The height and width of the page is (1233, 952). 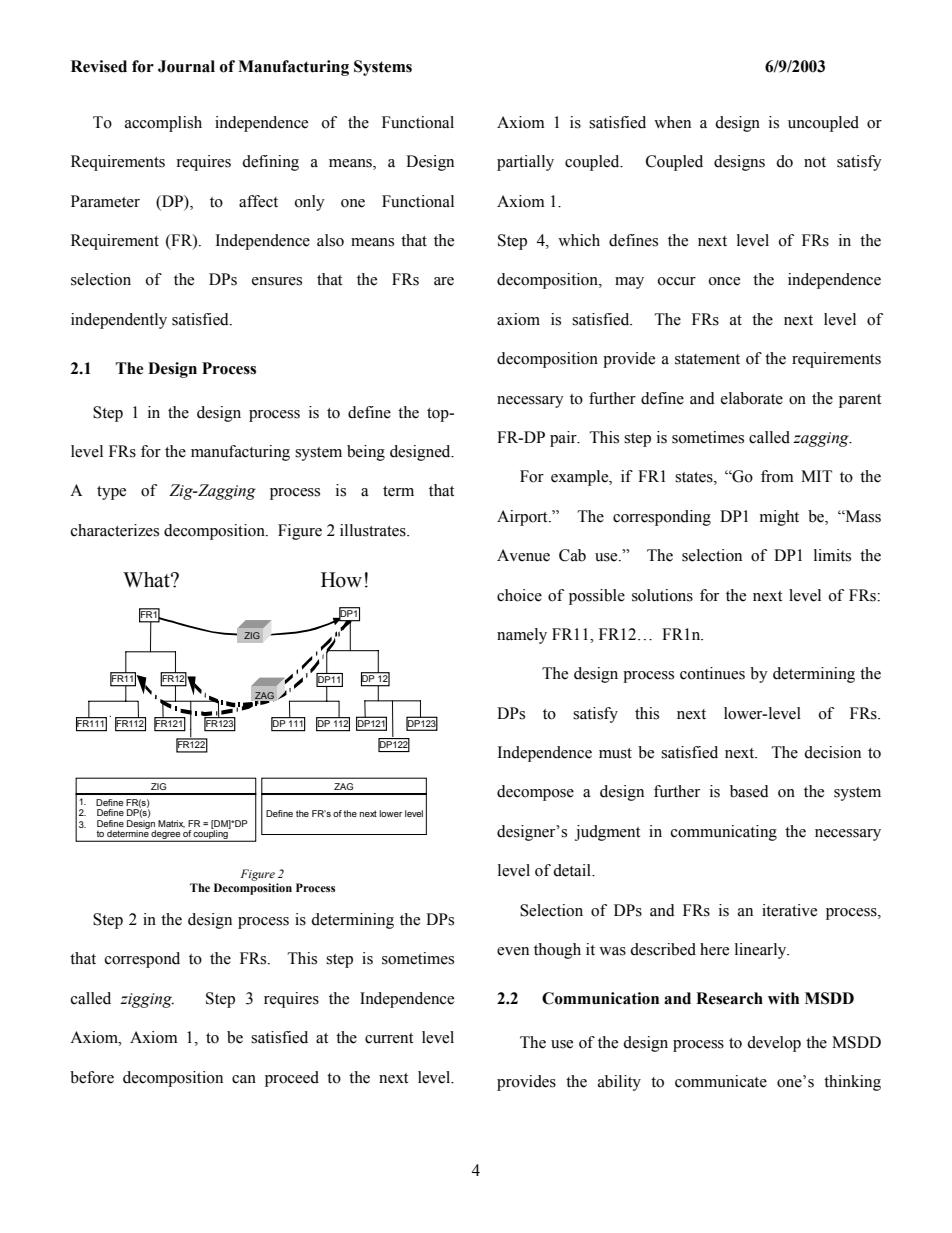 I want to click on limits, so click(x=832, y=555).
